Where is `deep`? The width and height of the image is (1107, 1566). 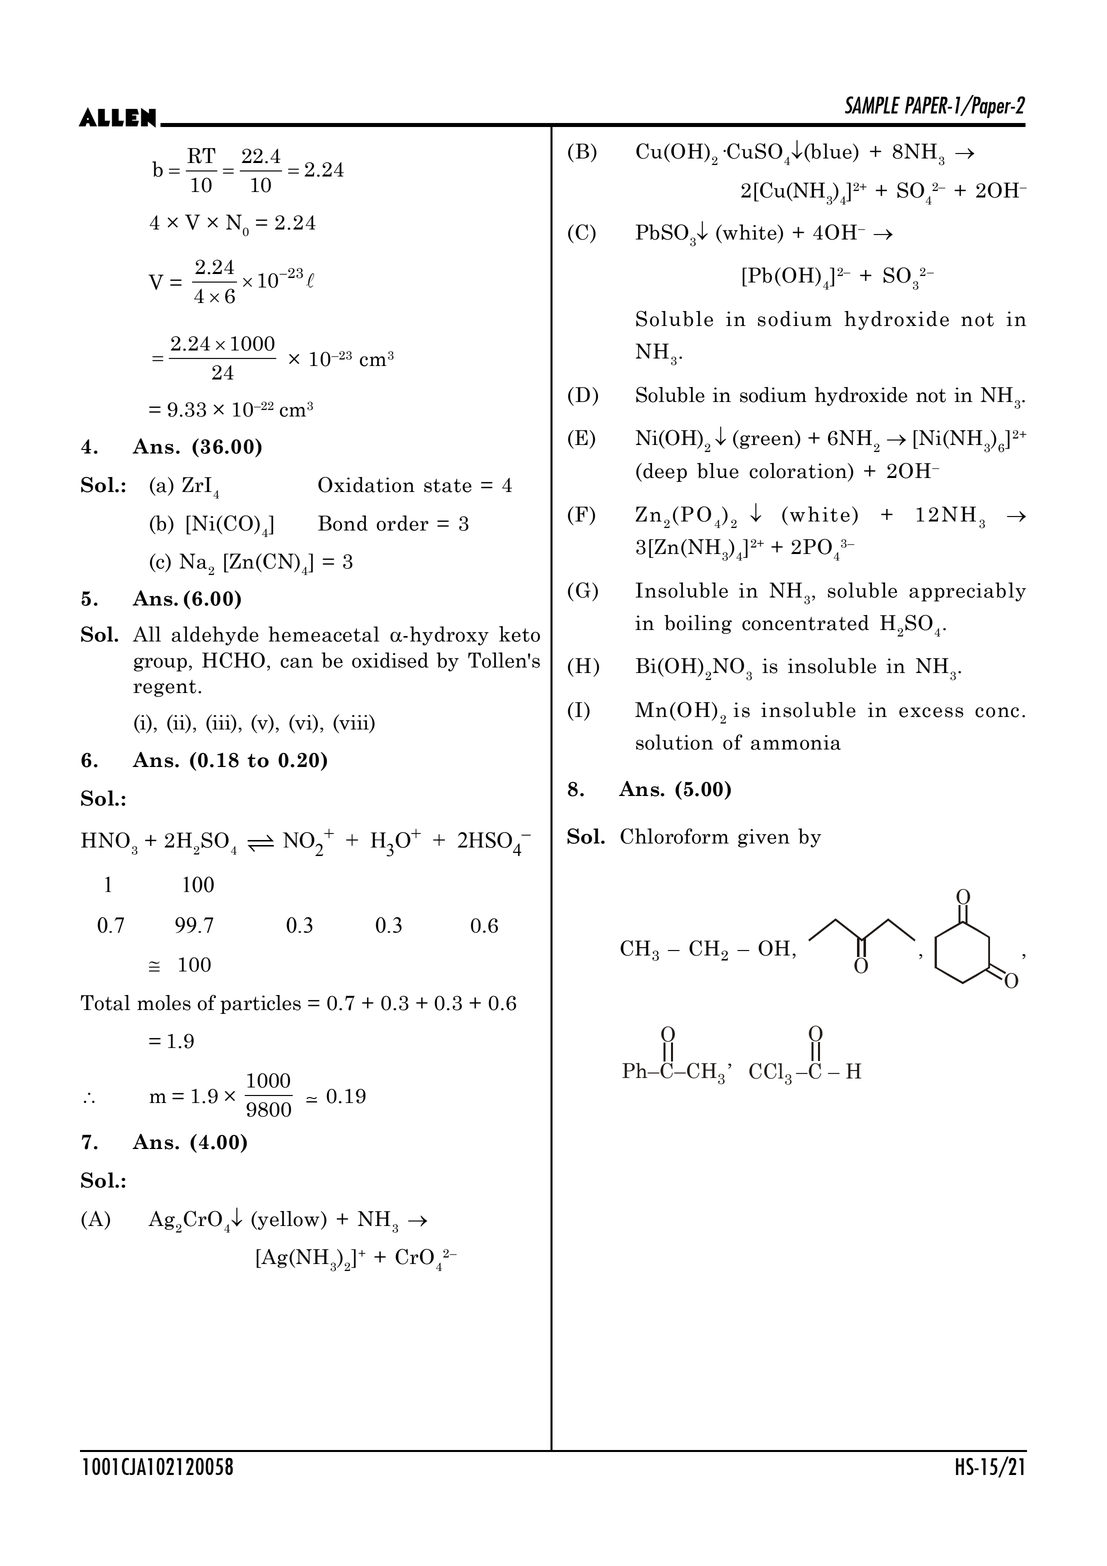 deep is located at coordinates (664, 472).
